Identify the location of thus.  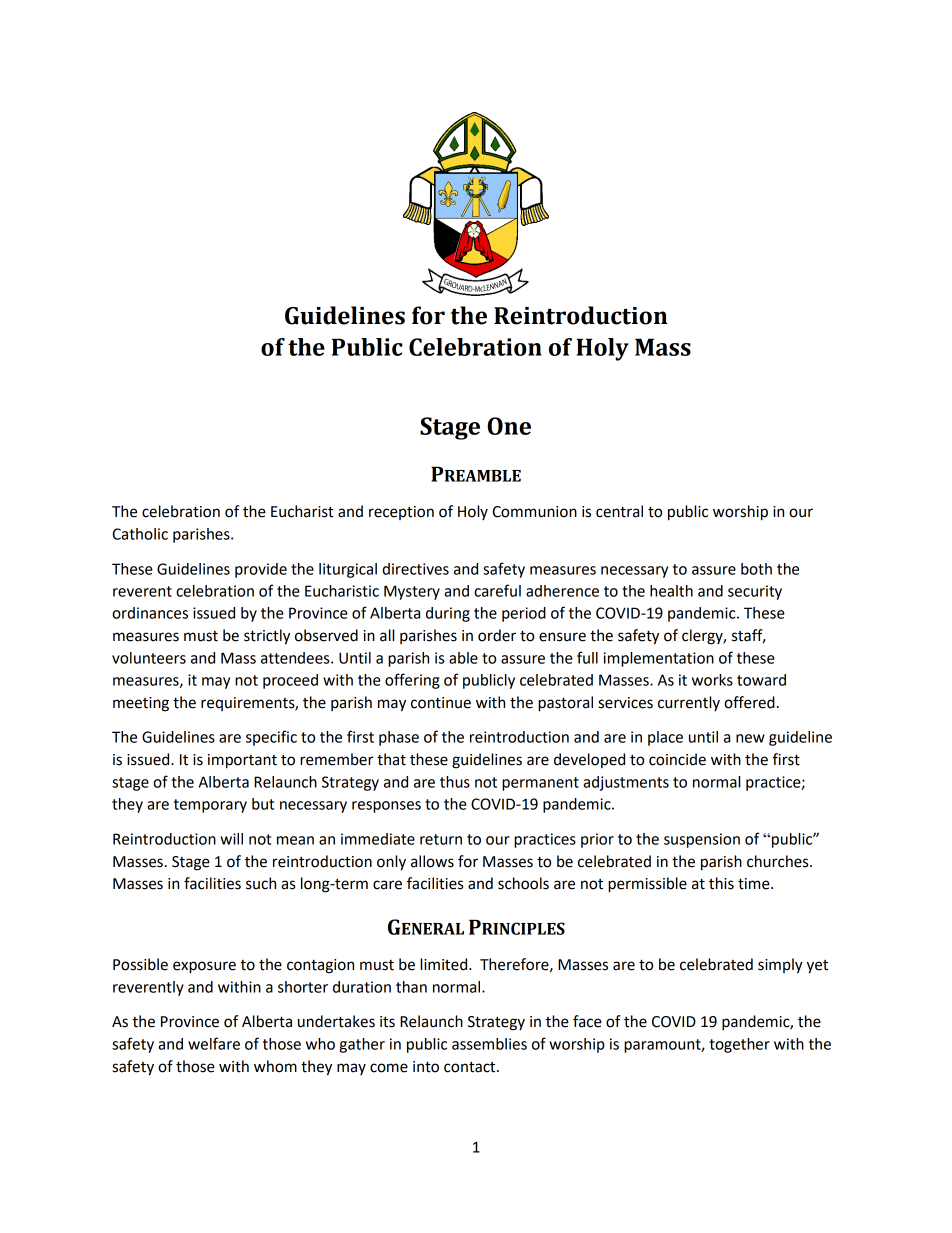
(455, 782).
